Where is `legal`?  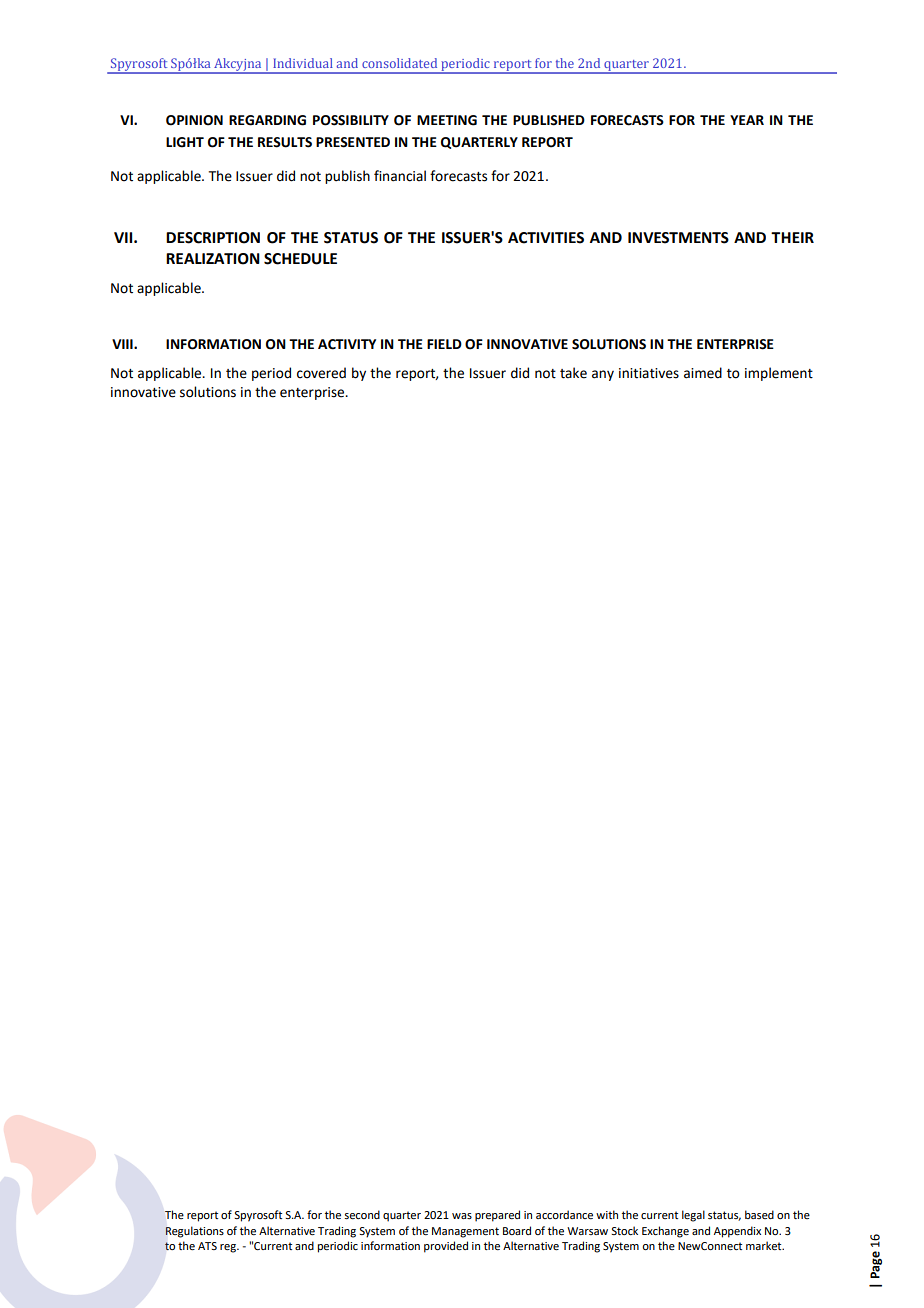
legal is located at coordinates (693, 1216).
